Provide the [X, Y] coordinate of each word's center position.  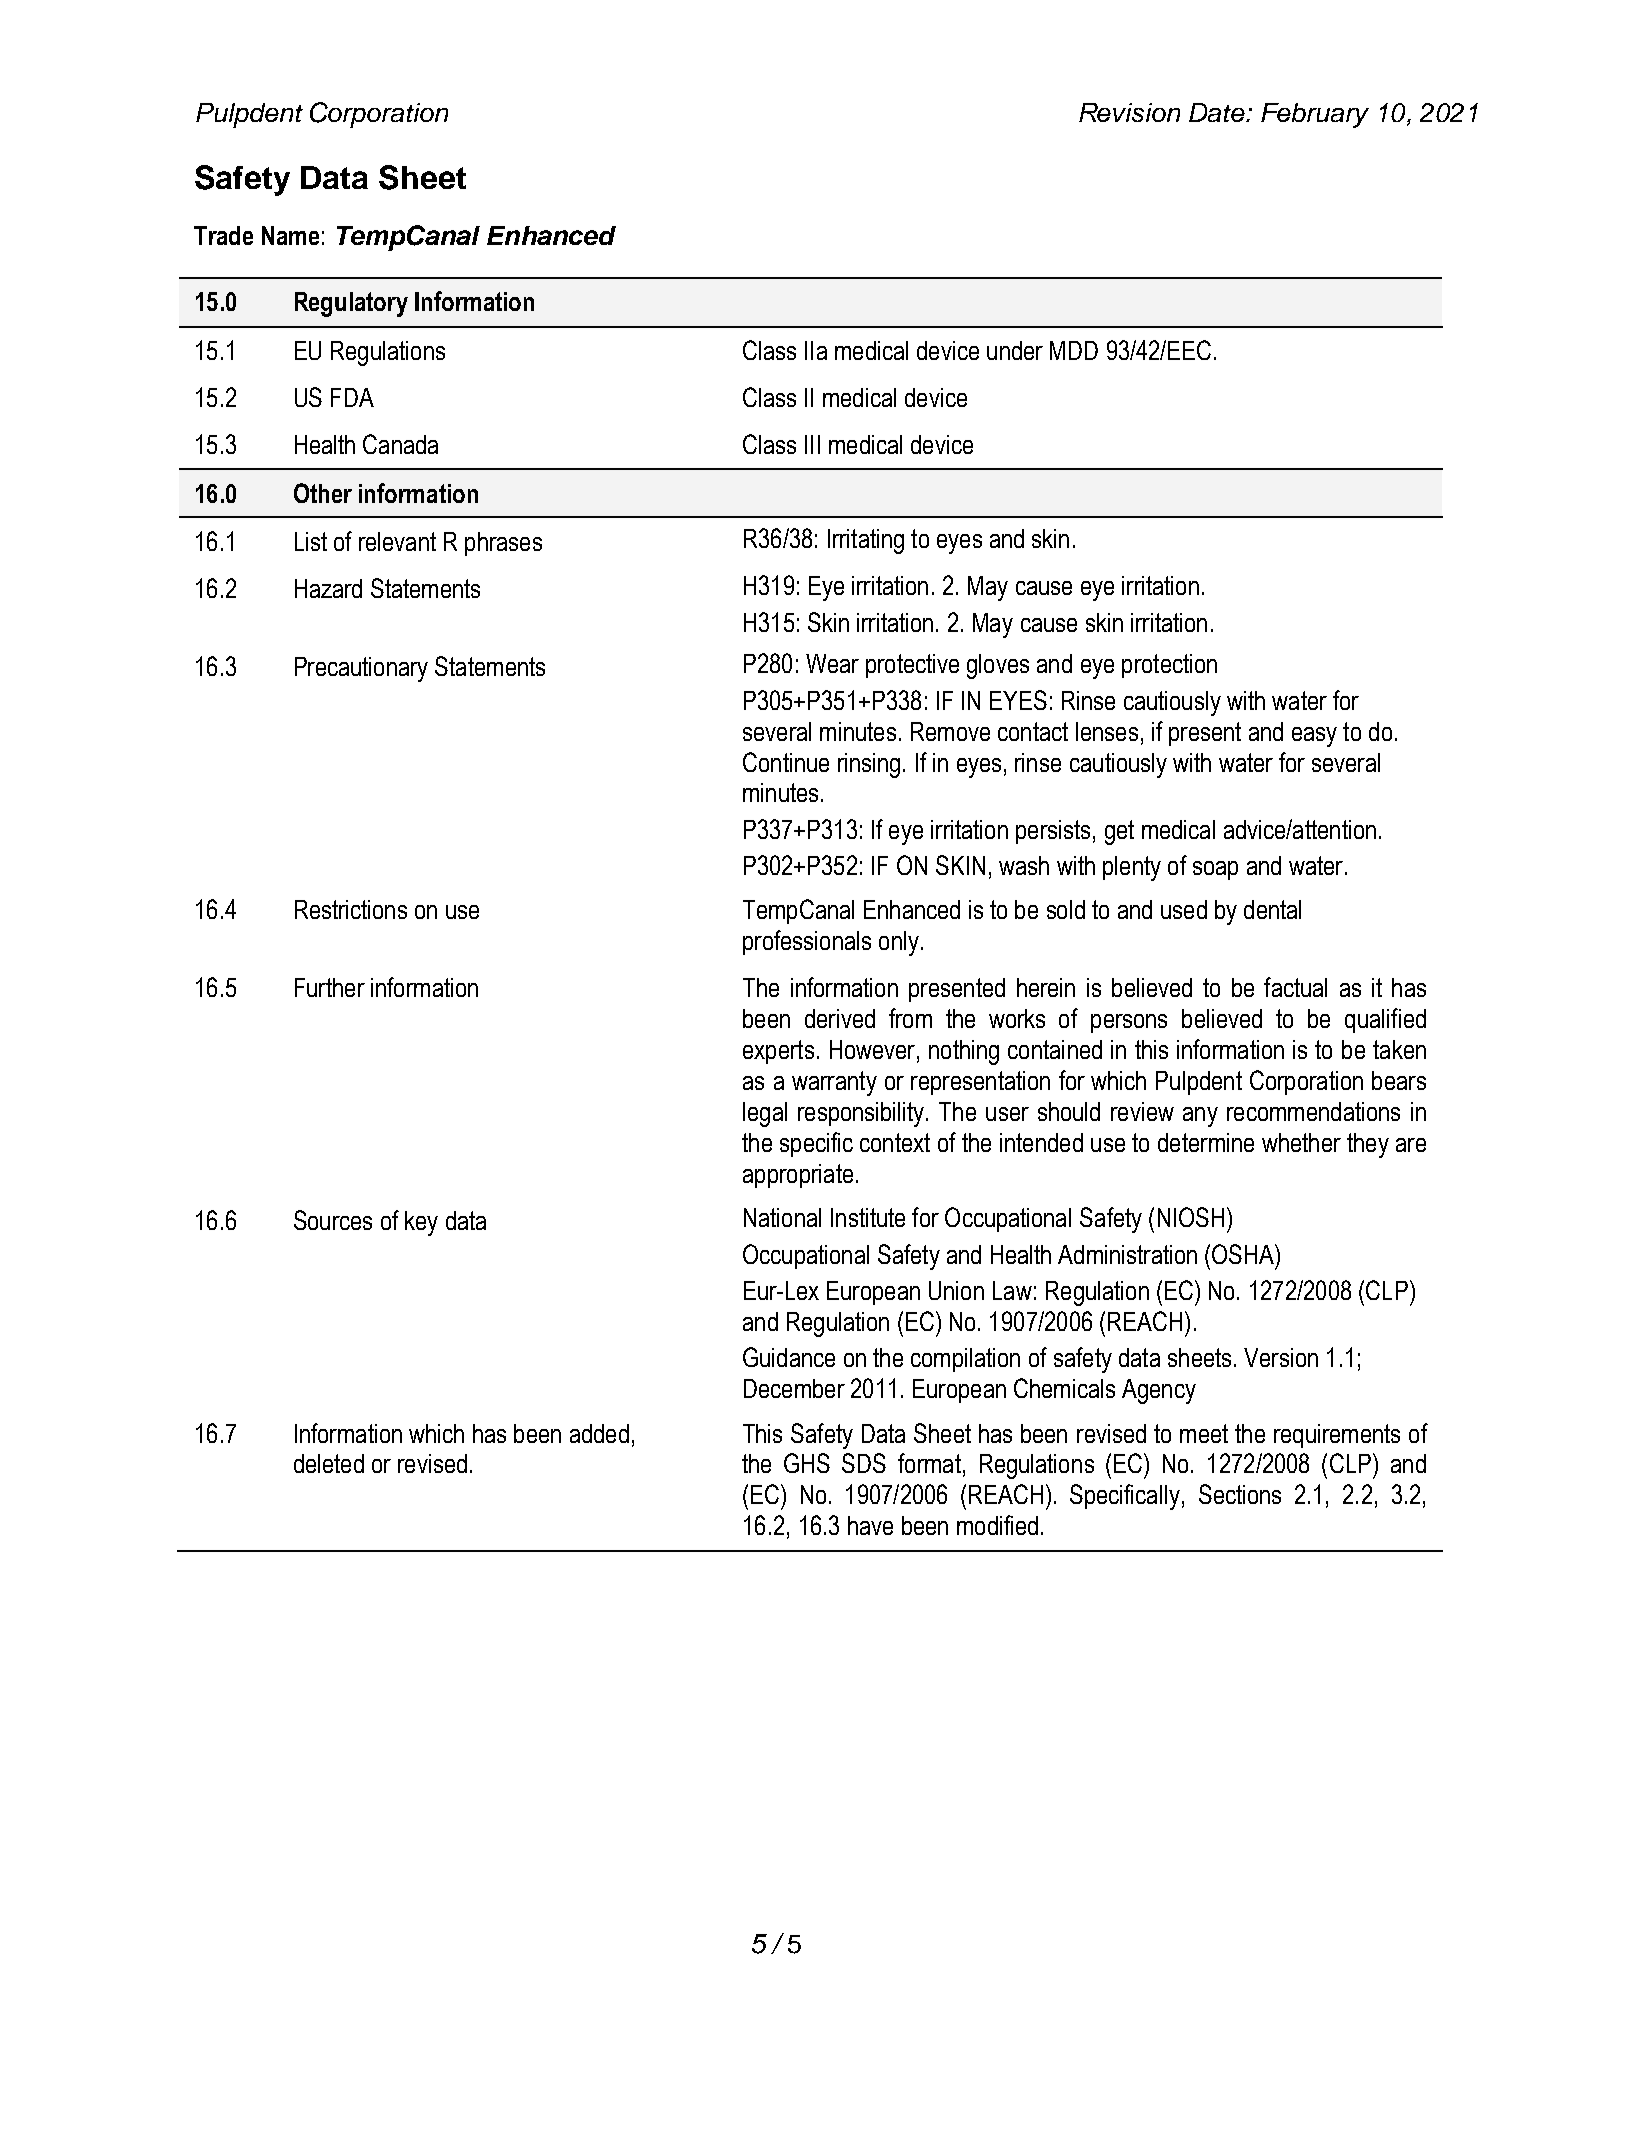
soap [1215, 870]
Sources [333, 1220]
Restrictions [351, 909]
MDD [1074, 350]
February [1315, 115]
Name [290, 235]
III [812, 444]
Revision [1129, 112]
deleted [329, 1463]
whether [1301, 1142]
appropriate [798, 1176]
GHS [807, 1463]
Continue [786, 762]
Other [323, 493]
